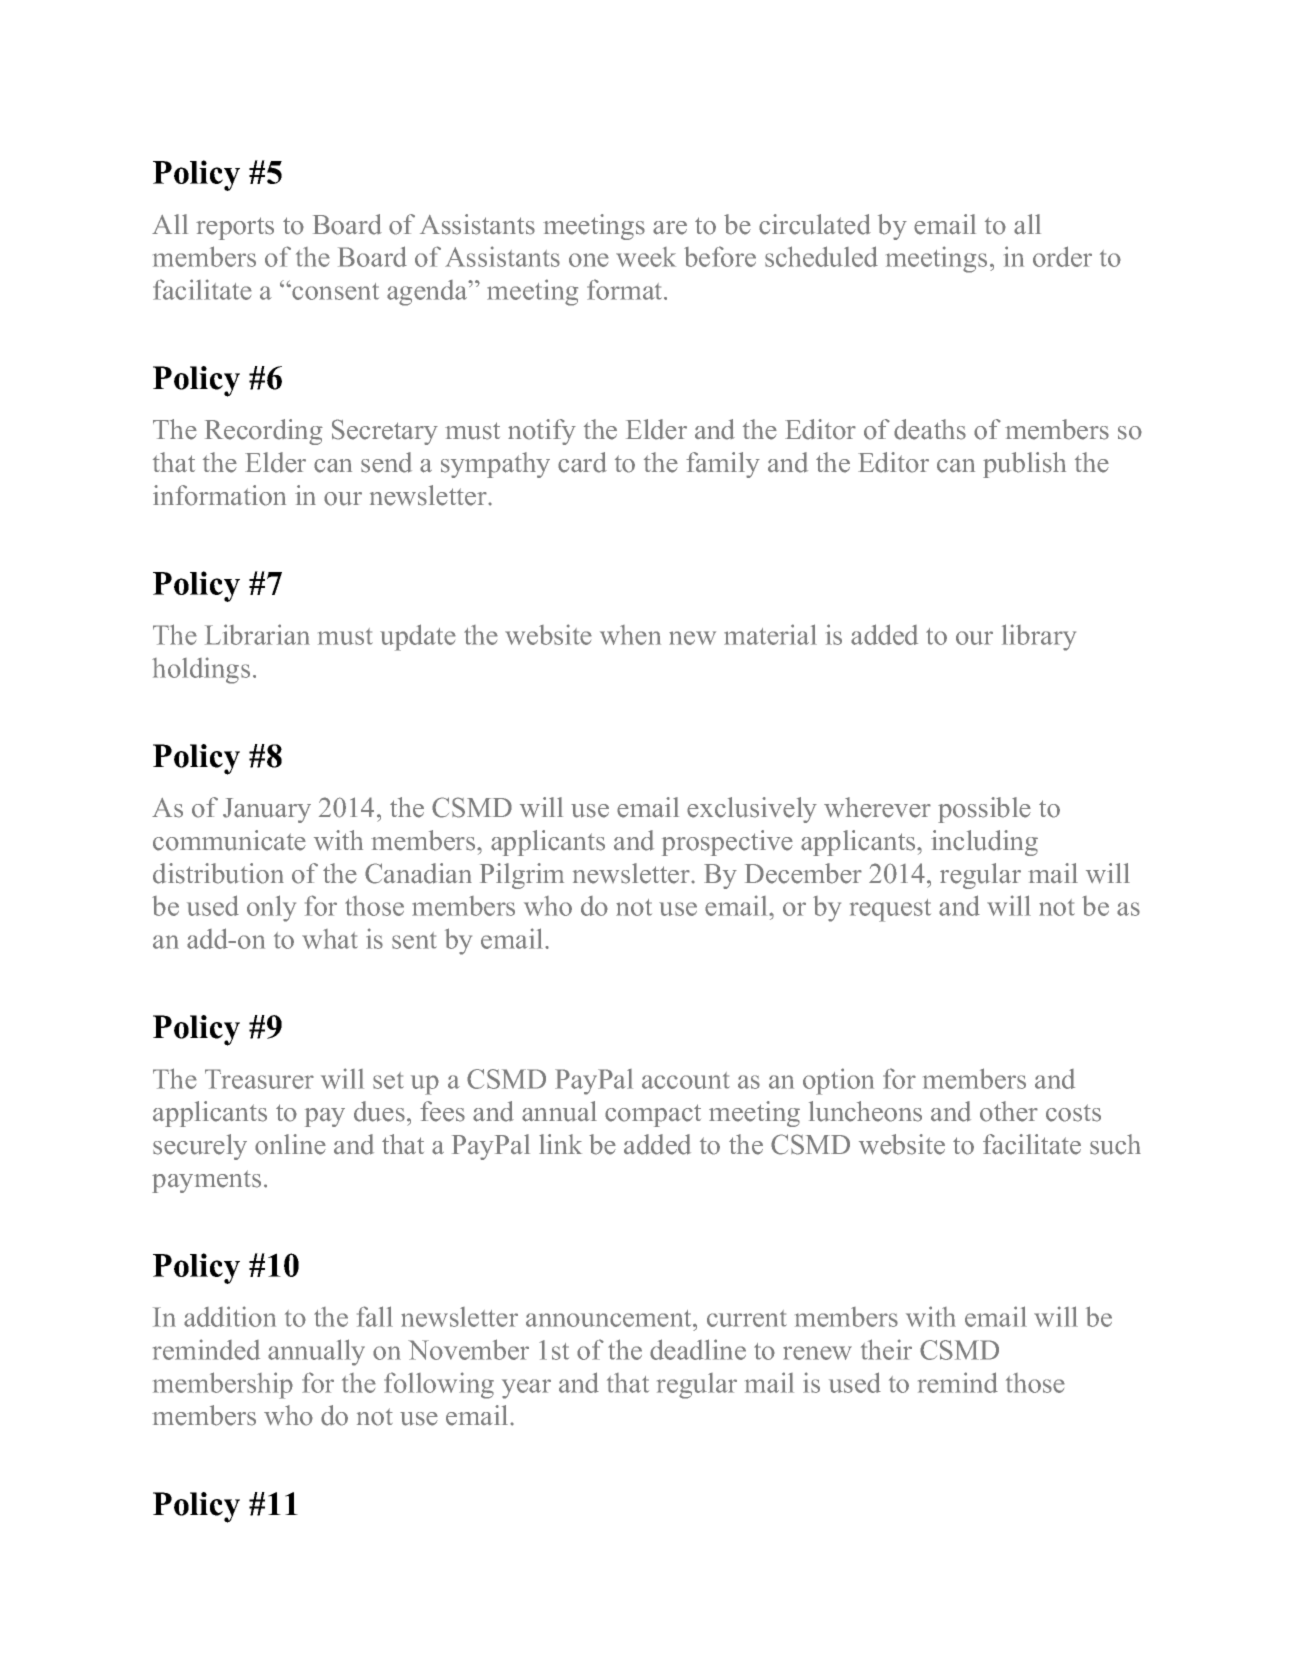 The width and height of the screenshot is (1296, 1677). I want to click on possible, so click(984, 810).
